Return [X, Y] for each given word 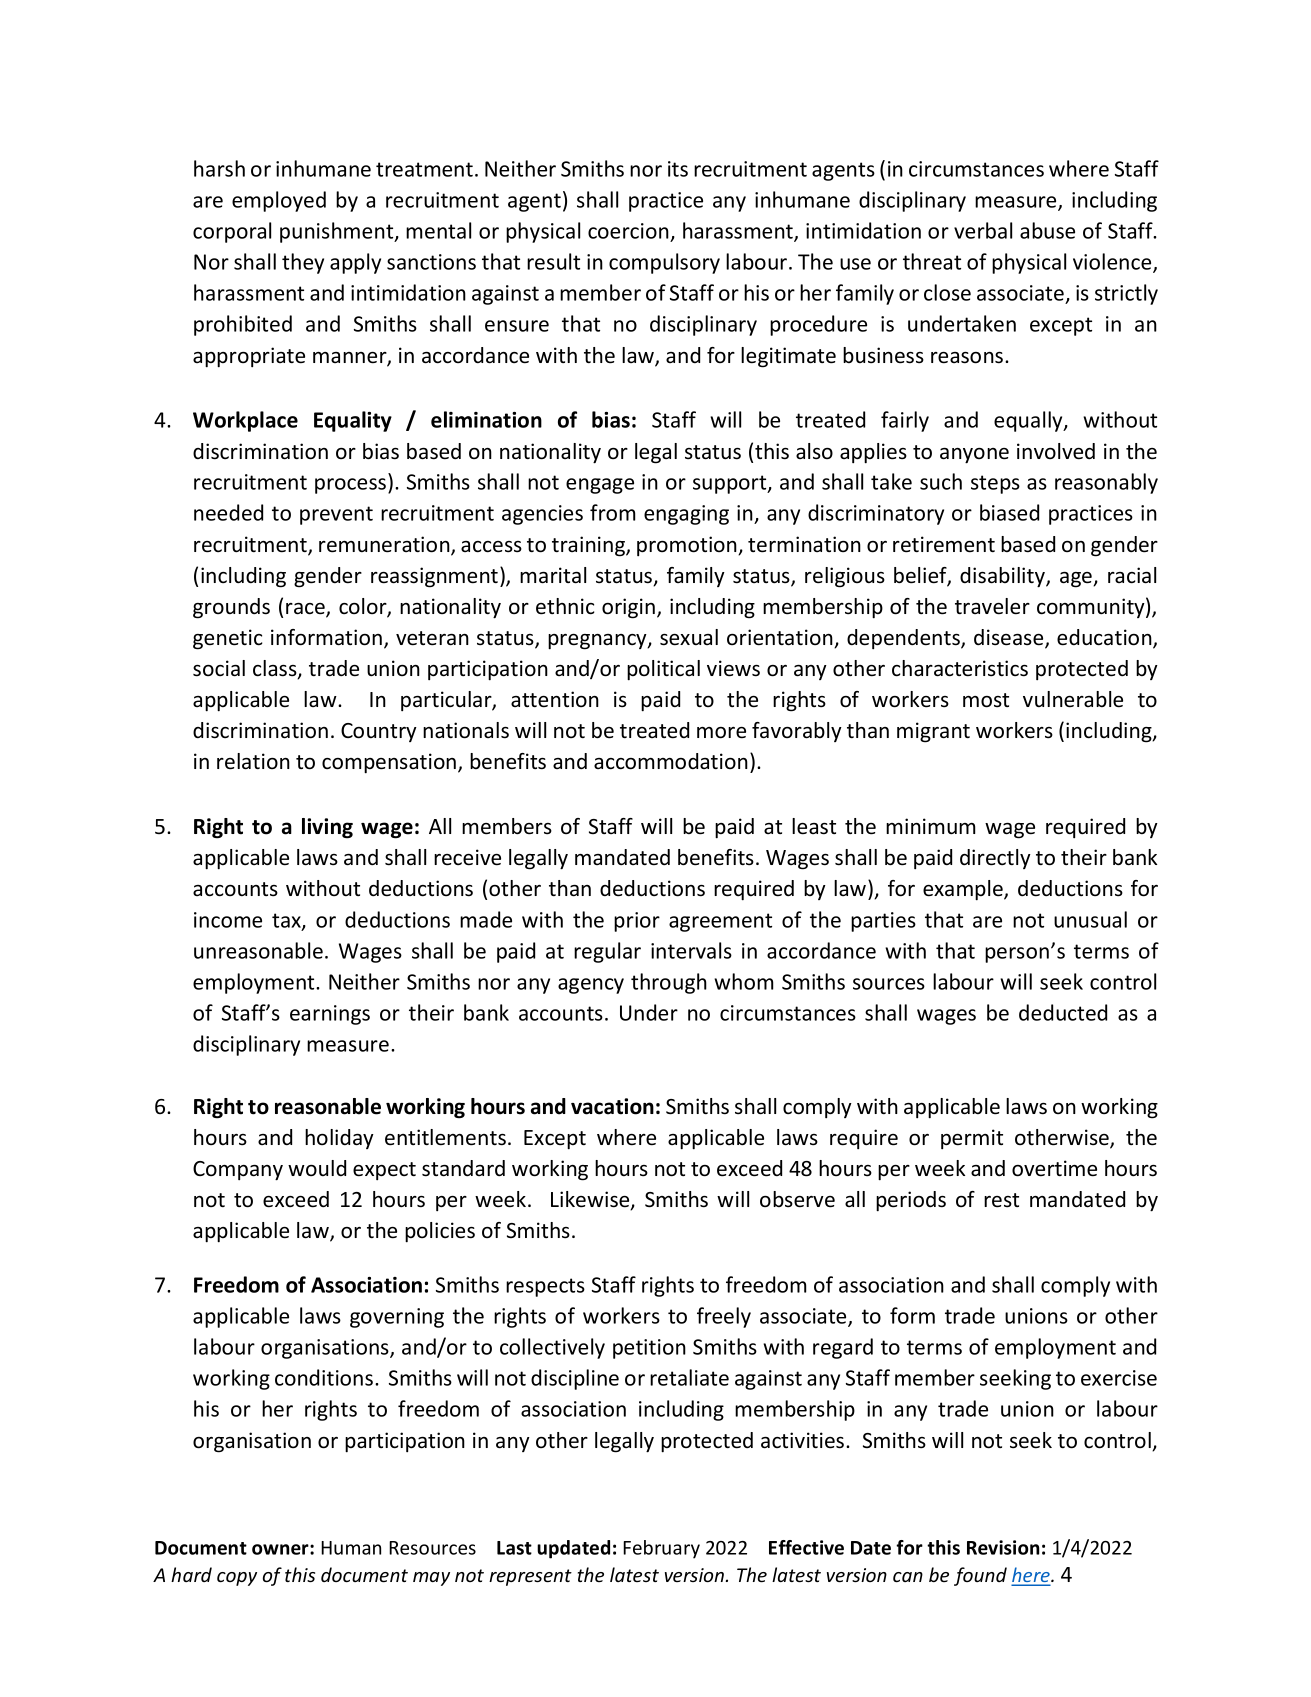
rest [1001, 1200]
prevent [336, 515]
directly [995, 859]
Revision [1003, 1547]
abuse [1047, 230]
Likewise [591, 1200]
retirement [944, 544]
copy [237, 1579]
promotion [688, 546]
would [317, 1168]
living [327, 828]
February [661, 1549]
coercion [629, 232]
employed [279, 201]
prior [637, 922]
